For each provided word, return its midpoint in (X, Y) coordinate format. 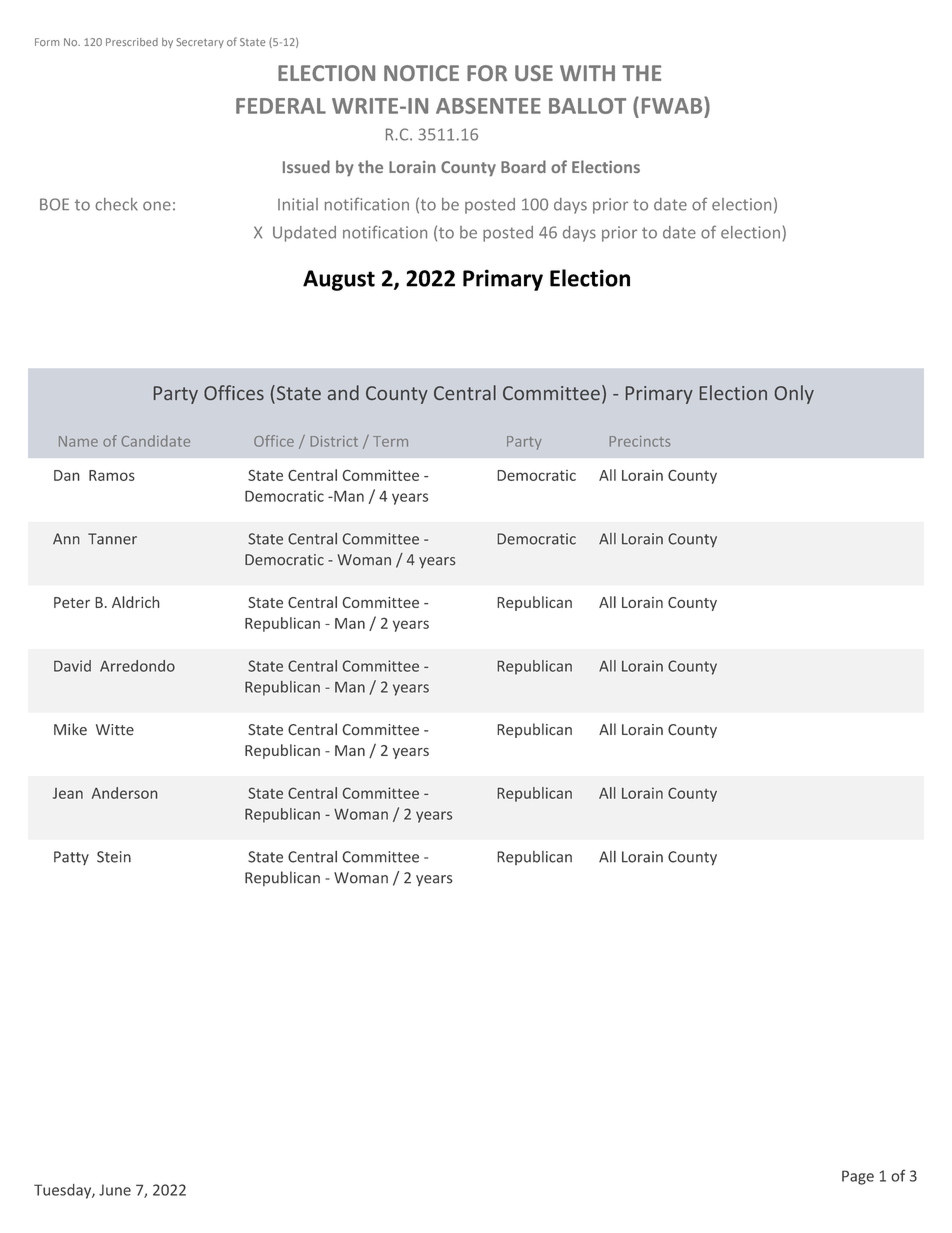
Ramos (112, 475)
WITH (587, 73)
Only (794, 394)
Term (390, 441)
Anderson (124, 793)
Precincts (640, 441)
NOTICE (421, 73)
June (115, 1190)
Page (858, 1177)
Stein (114, 857)
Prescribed (132, 42)
